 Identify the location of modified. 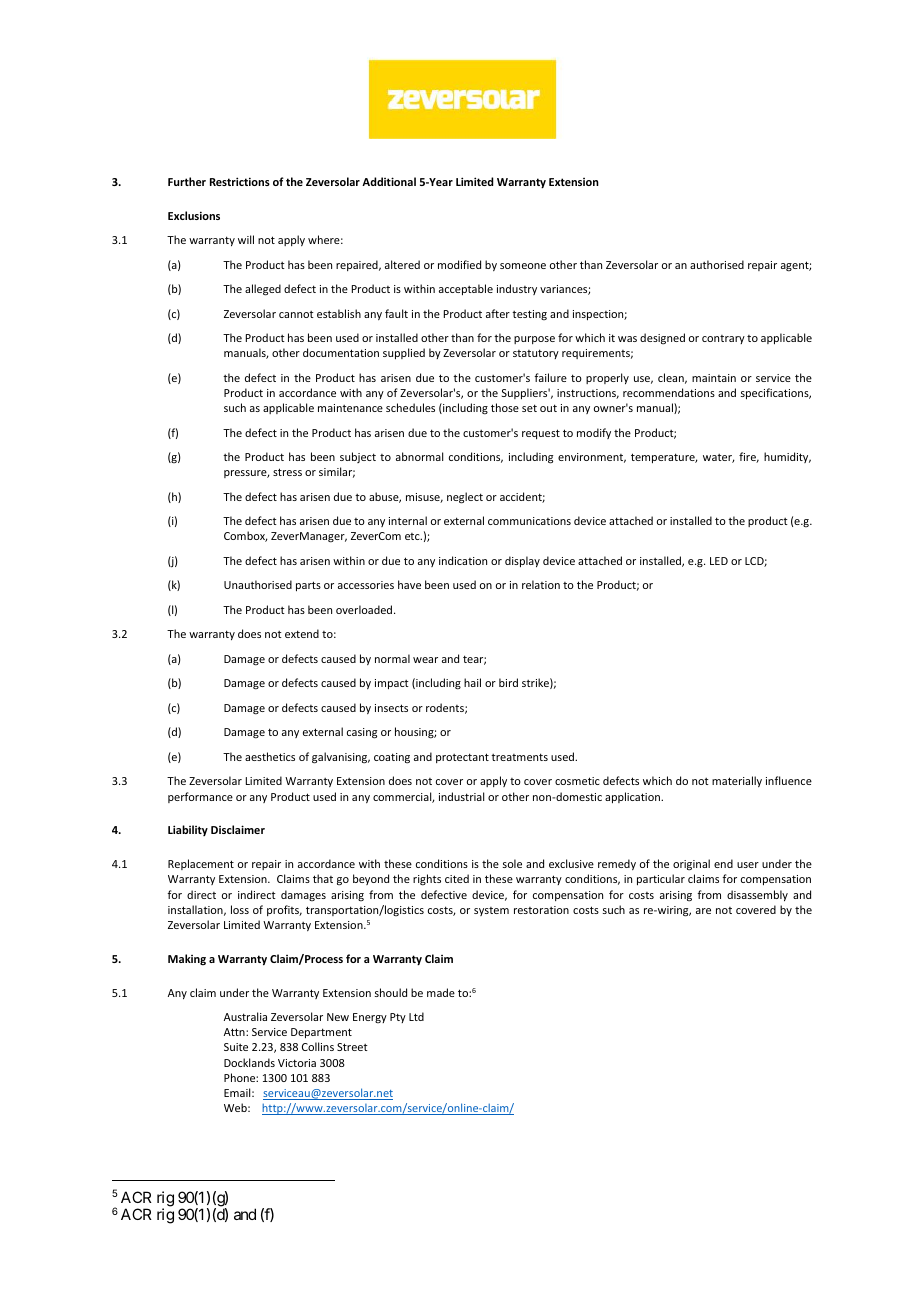
(459, 264).
